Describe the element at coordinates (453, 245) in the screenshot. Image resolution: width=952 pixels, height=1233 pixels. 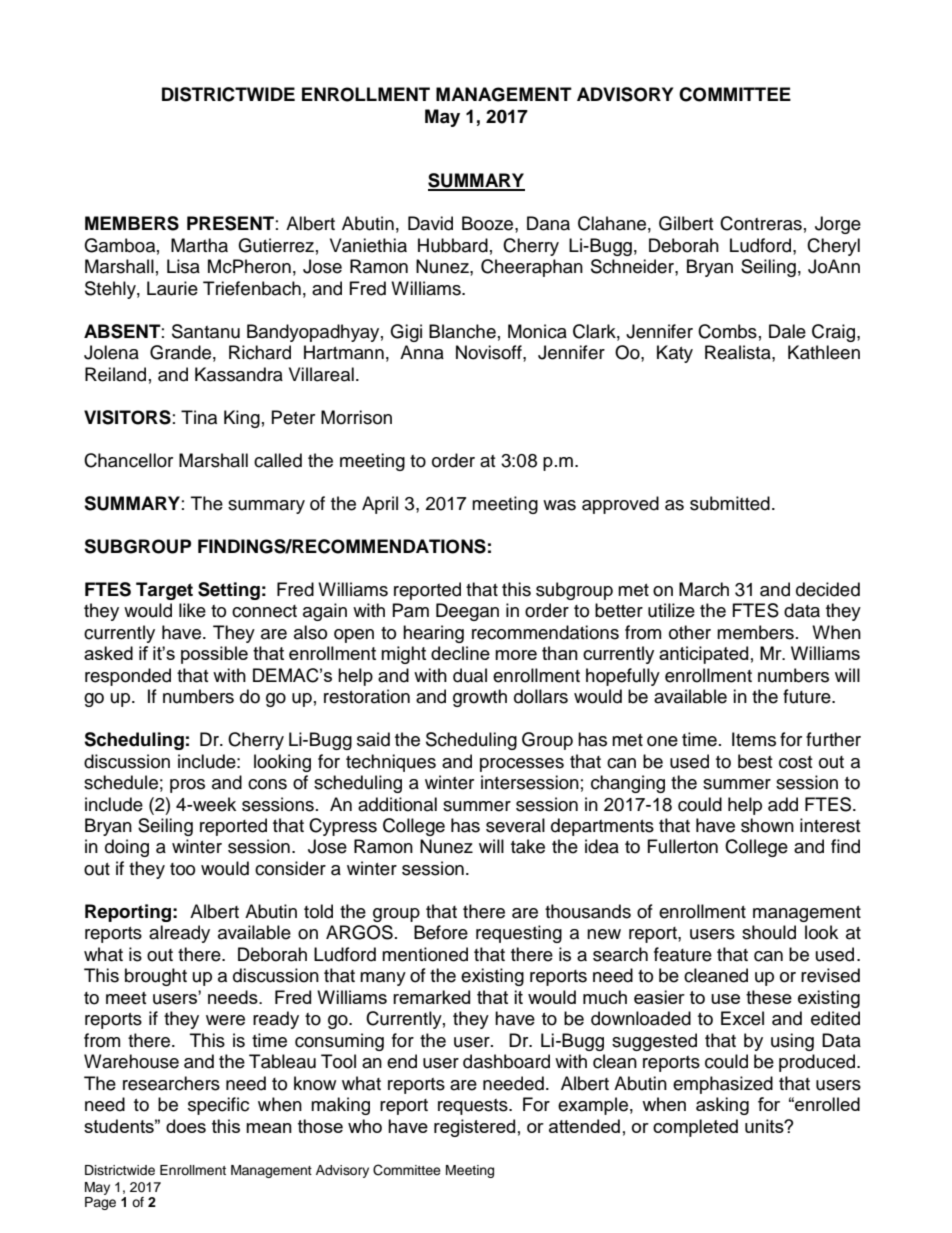
I see `Hubbard` at that location.
